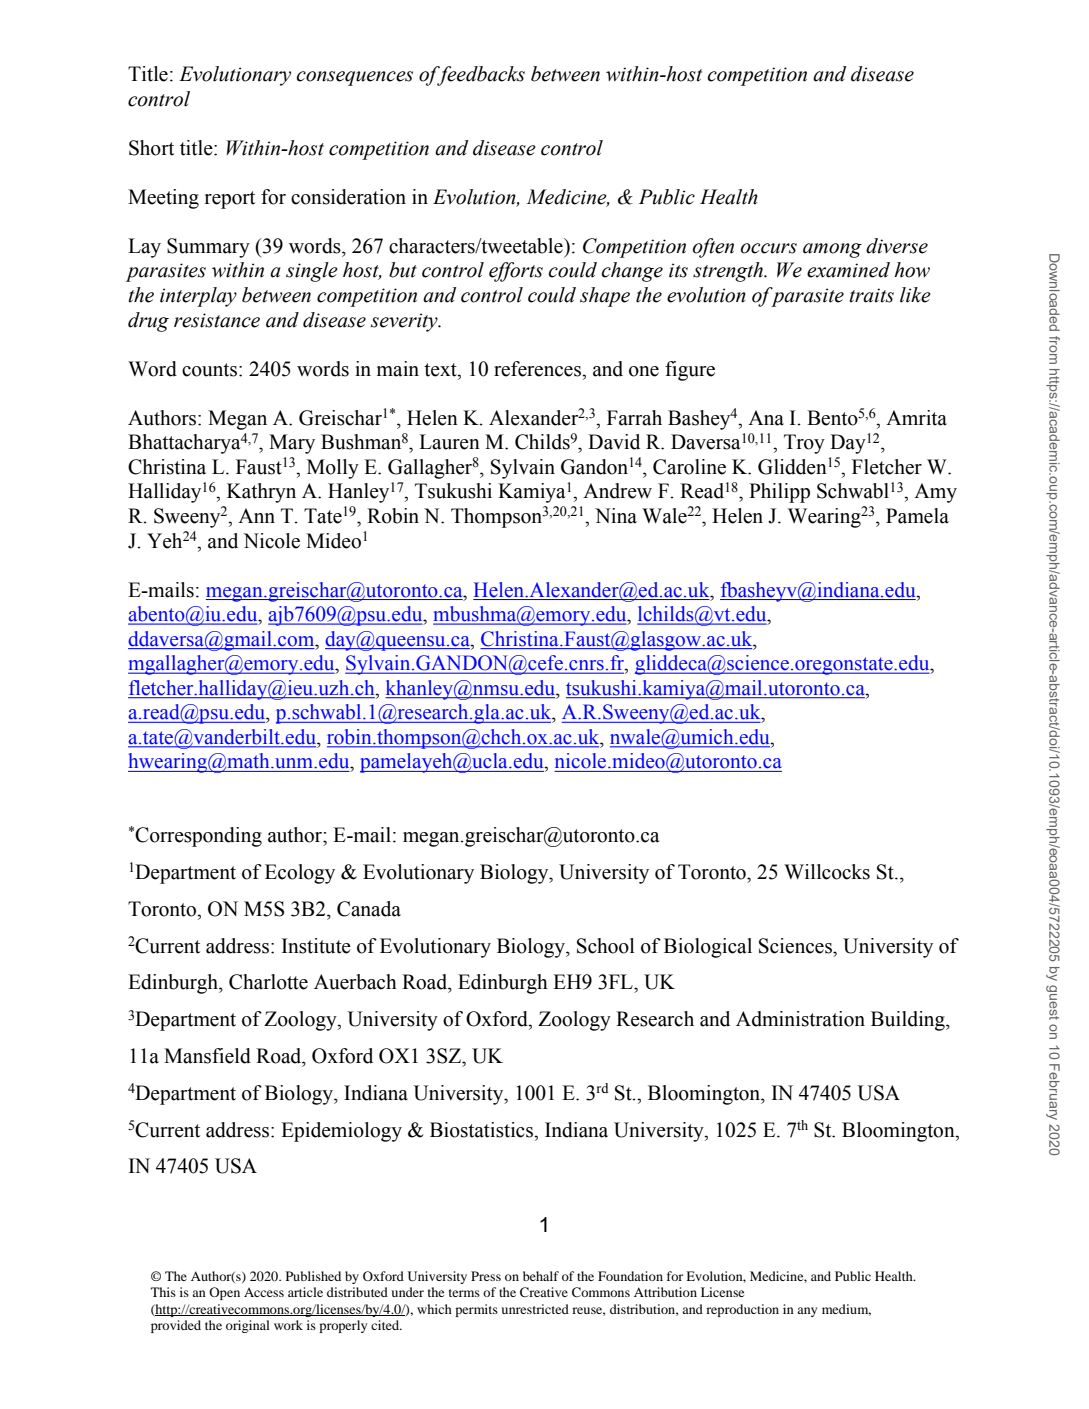  Describe the element at coordinates (207, 1056) in the screenshot. I see `Mansfield` at that location.
